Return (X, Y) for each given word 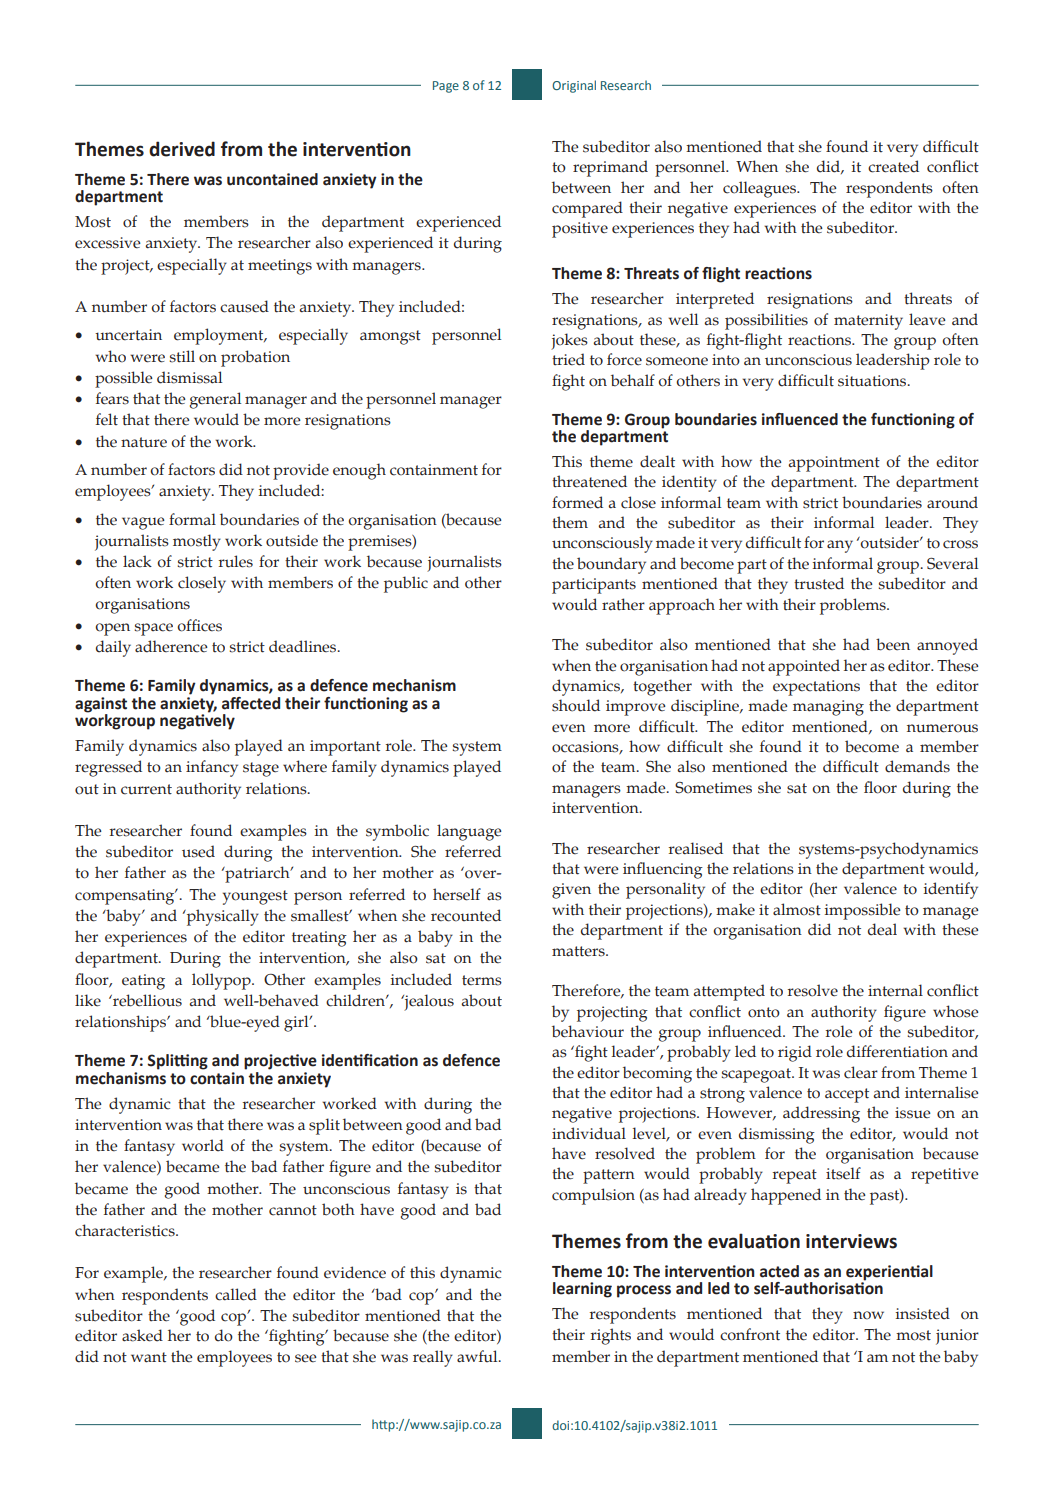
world (203, 1145)
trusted (819, 583)
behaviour (588, 1031)
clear (861, 1072)
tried (568, 359)
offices (199, 625)
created (893, 166)
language (469, 832)
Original (574, 86)
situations (873, 381)
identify (951, 890)
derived (182, 149)
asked (142, 1335)
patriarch (257, 874)
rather (623, 604)
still (182, 356)
